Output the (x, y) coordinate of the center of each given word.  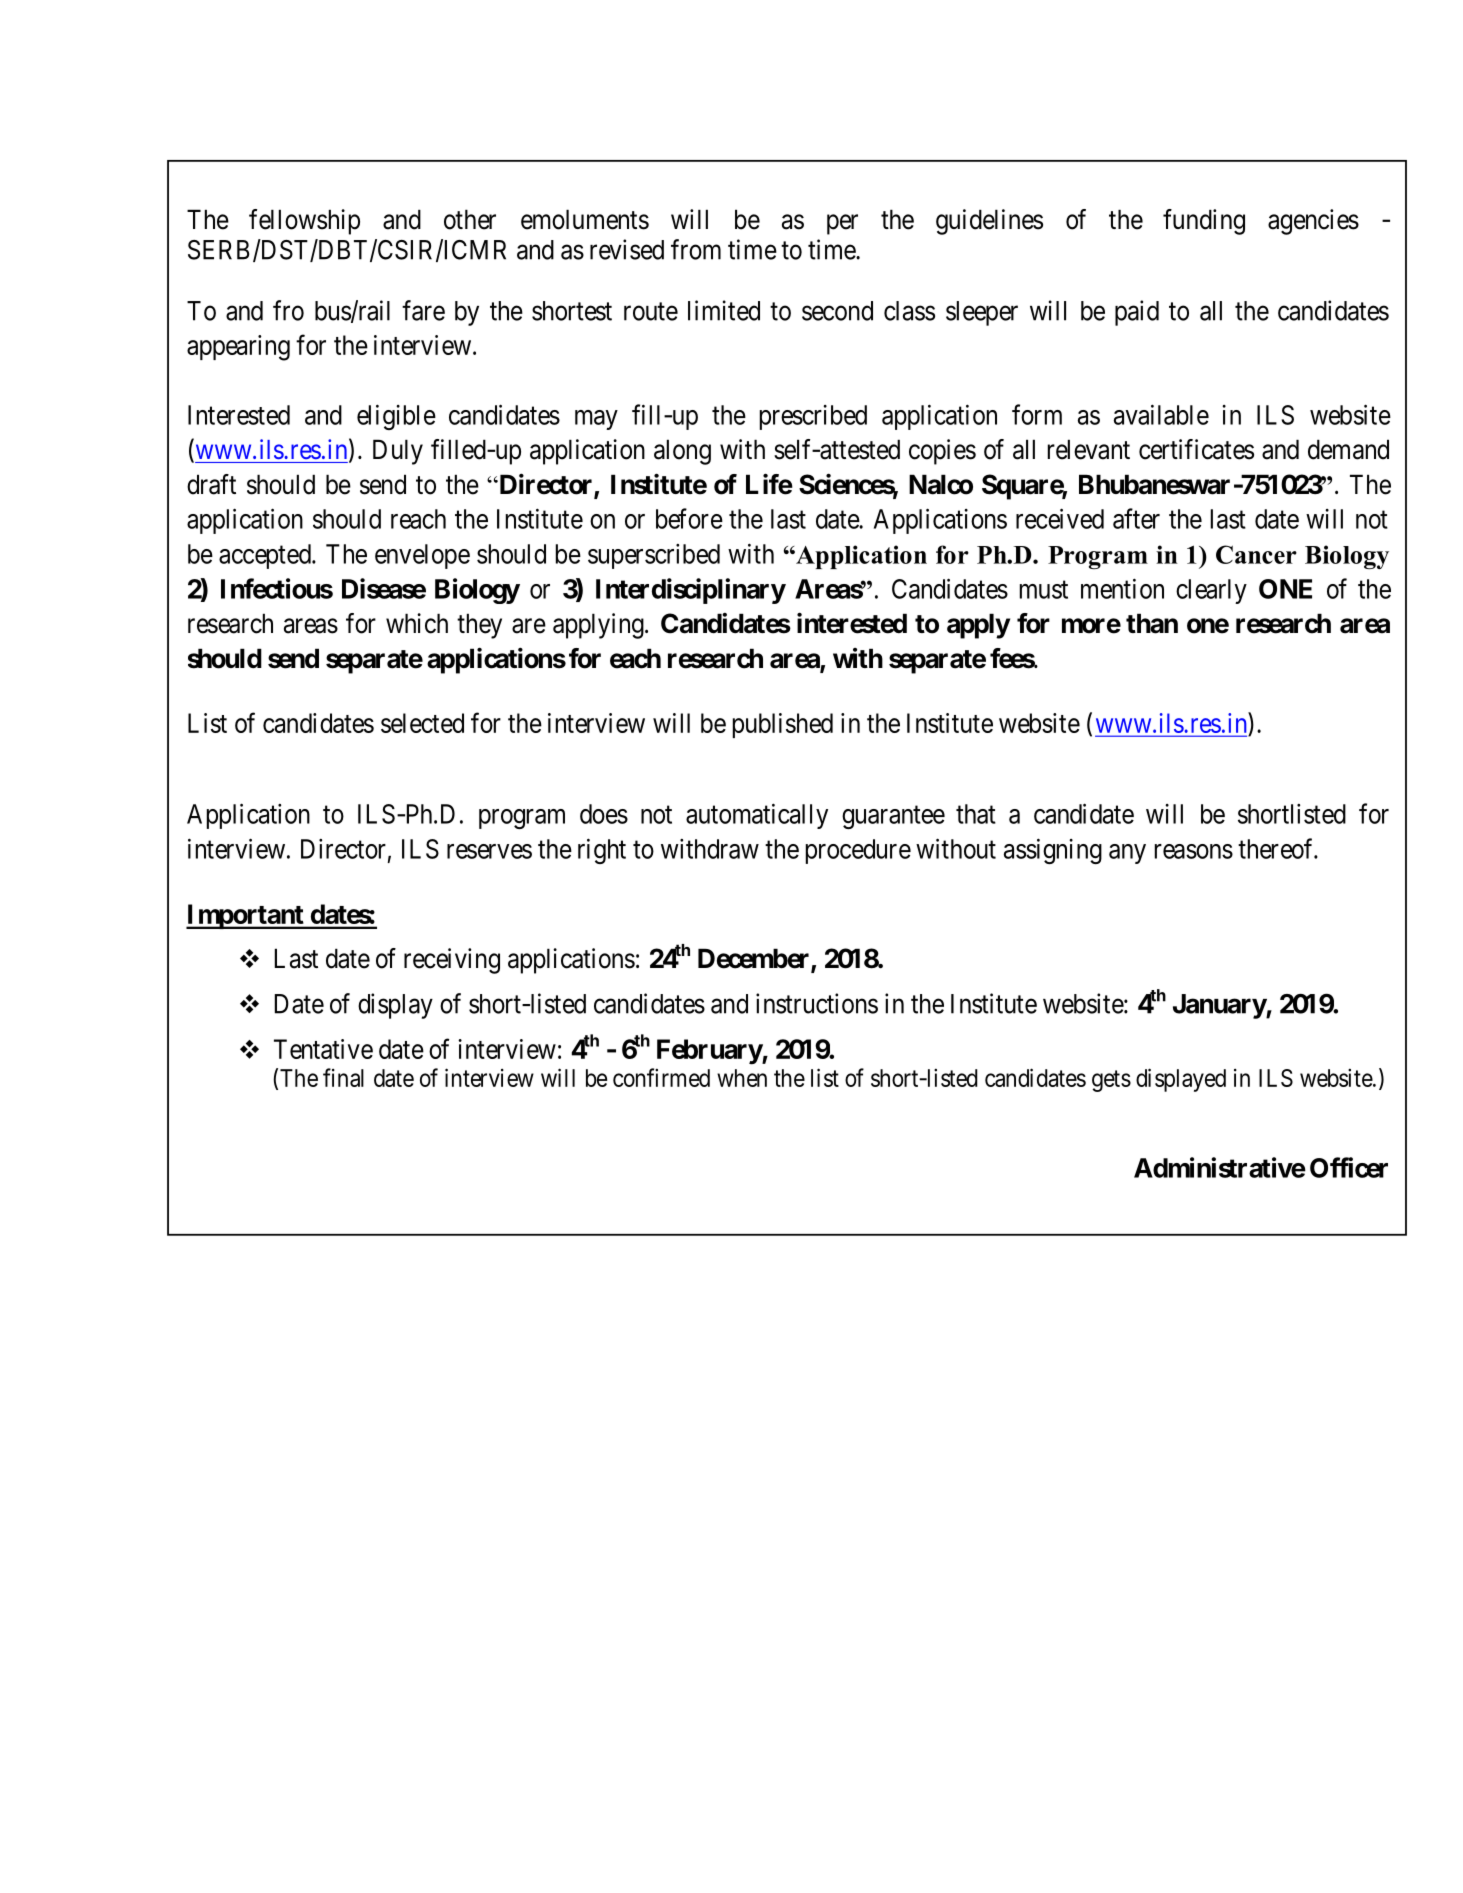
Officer (1349, 1167)
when (742, 1078)
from (696, 249)
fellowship (304, 222)
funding (1204, 222)
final (343, 1077)
